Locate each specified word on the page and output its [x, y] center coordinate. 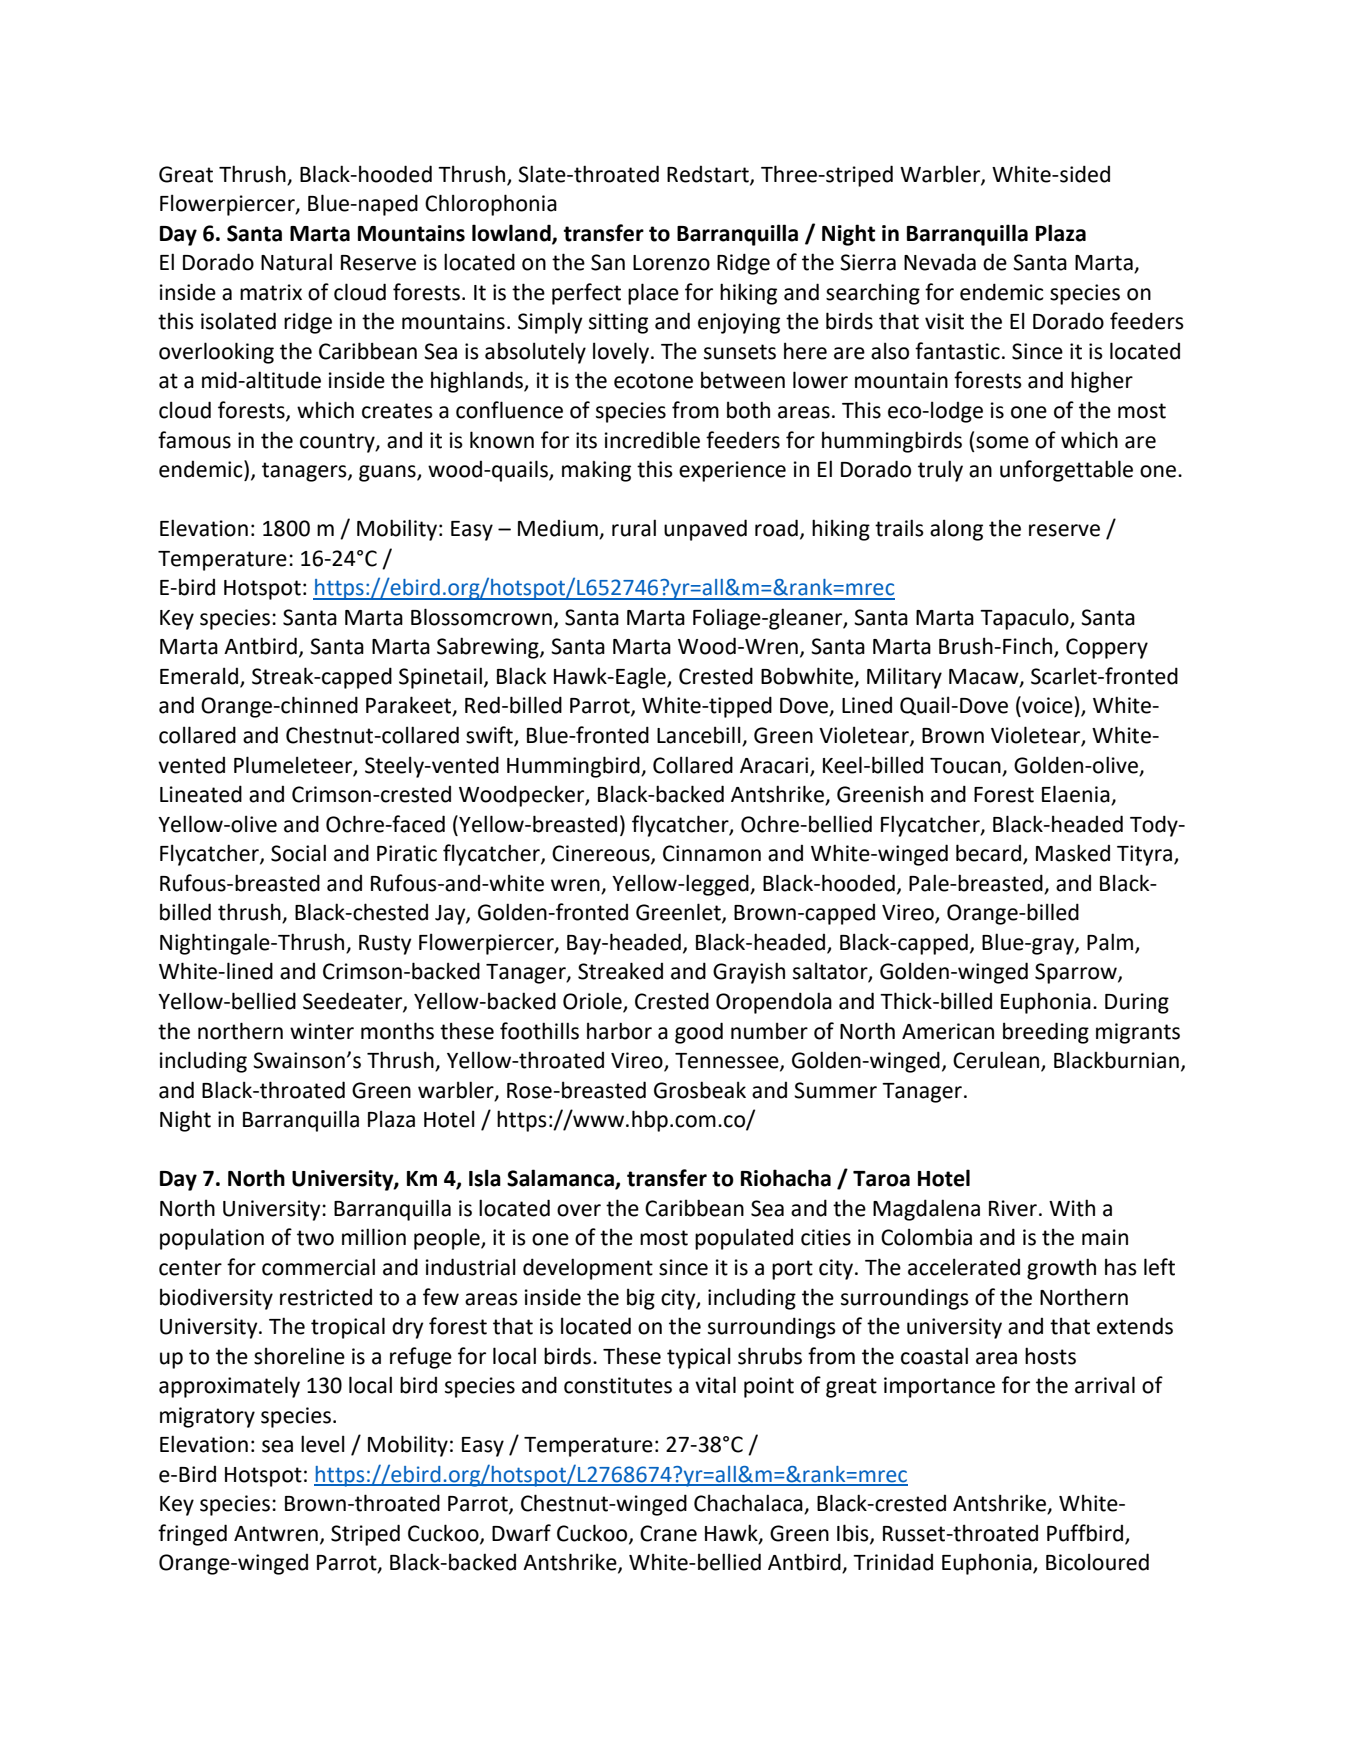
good [699, 1033]
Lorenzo [671, 263]
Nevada [940, 262]
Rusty [385, 945]
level [323, 1444]
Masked [1073, 853]
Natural [296, 262]
